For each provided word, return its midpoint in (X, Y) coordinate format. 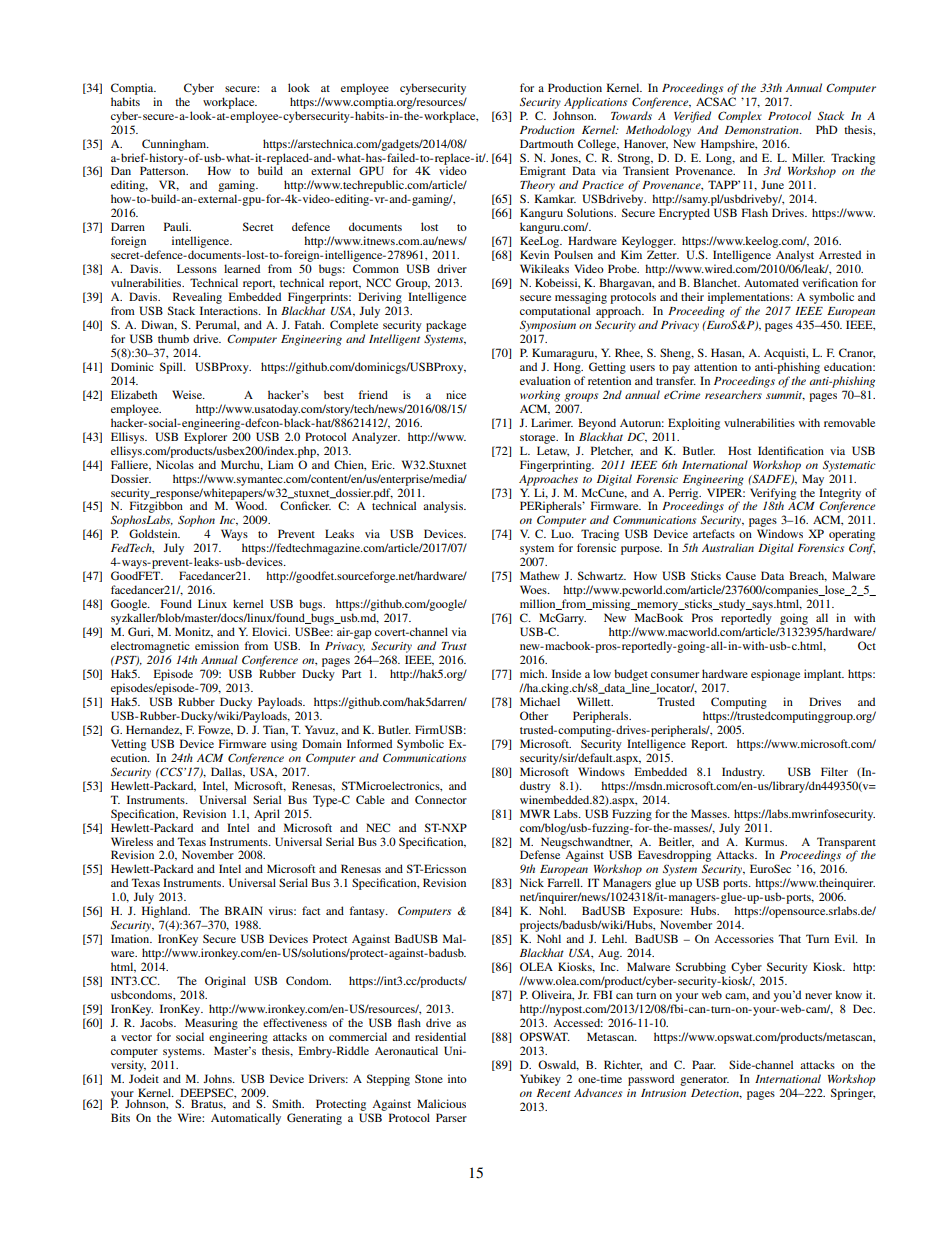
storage (539, 439)
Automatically (246, 1119)
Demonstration (763, 130)
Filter (834, 771)
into (457, 1078)
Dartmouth (546, 143)
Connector (441, 799)
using (284, 745)
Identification (791, 450)
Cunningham (175, 145)
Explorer (205, 438)
